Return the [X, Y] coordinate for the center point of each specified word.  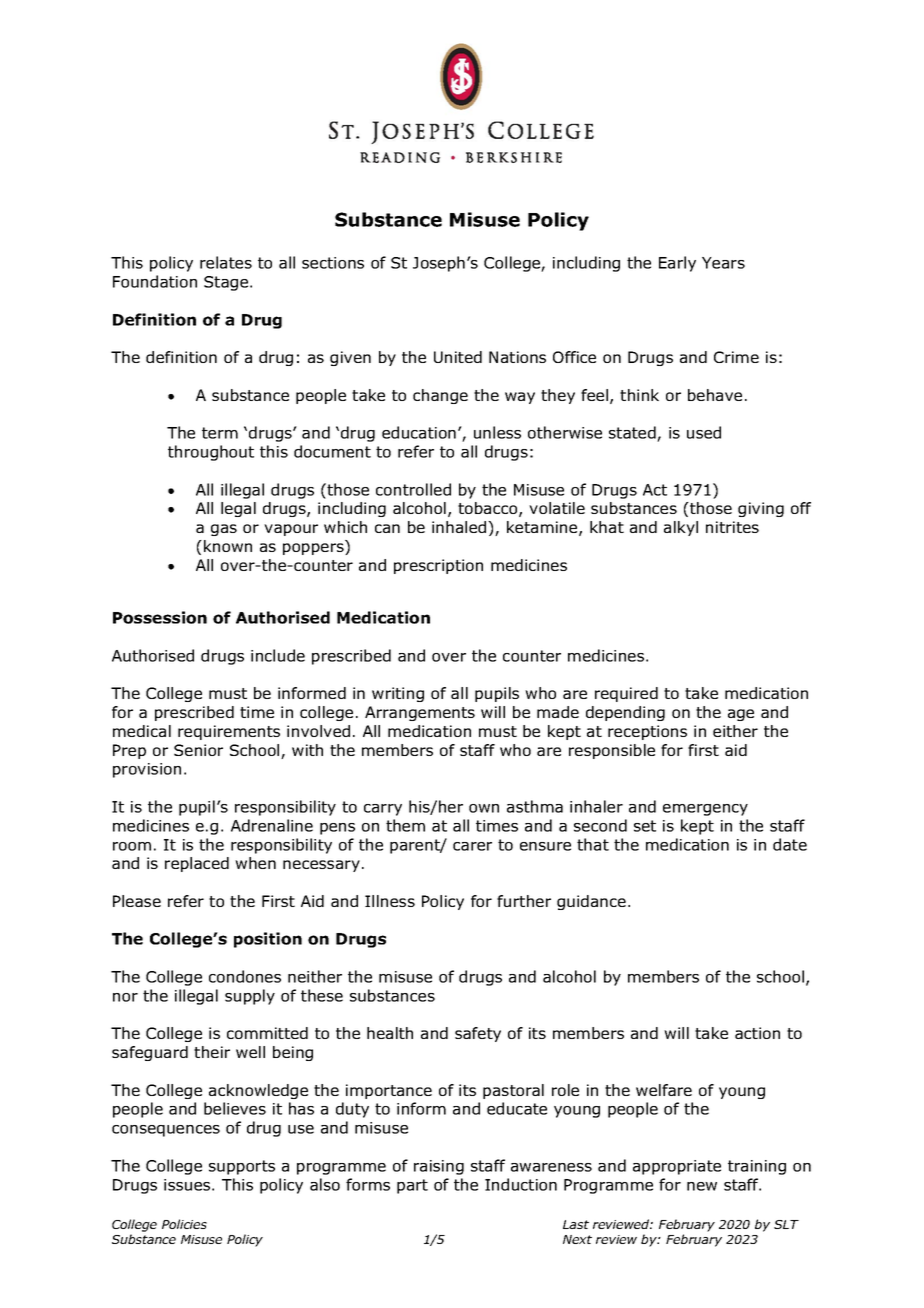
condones [245, 976]
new [702, 1186]
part [412, 1186]
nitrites [732, 527]
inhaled [460, 527]
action [757, 1033]
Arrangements [420, 713]
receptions [647, 732]
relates [226, 262]
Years [723, 263]
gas [224, 530]
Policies [184, 1224]
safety [478, 1034]
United [458, 357]
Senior [198, 750]
